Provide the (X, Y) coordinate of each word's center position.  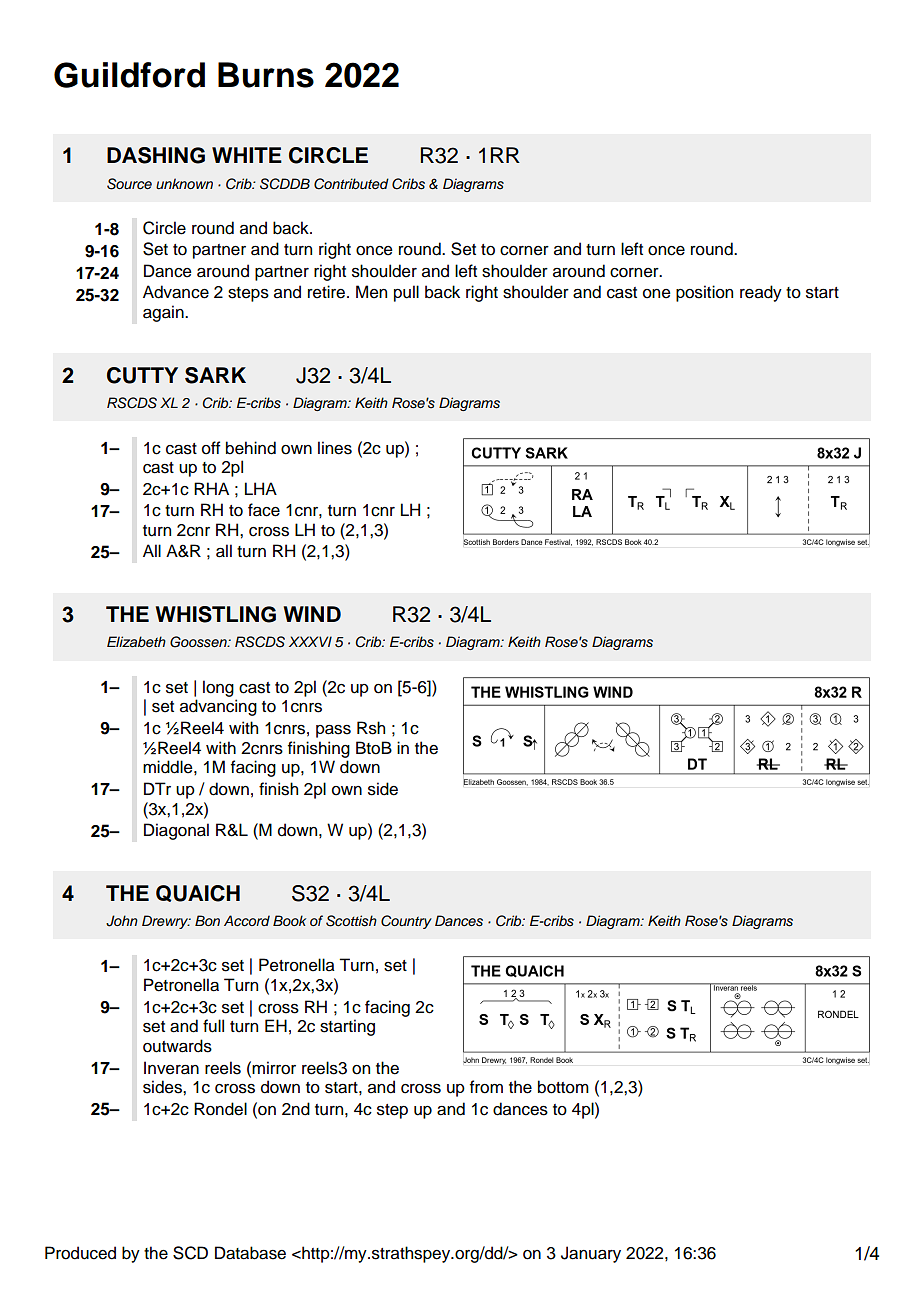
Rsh (371, 728)
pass (333, 731)
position (704, 293)
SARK (215, 375)
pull (406, 293)
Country (406, 922)
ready (761, 293)
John (122, 921)
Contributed (351, 184)
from (486, 1087)
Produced (80, 1253)
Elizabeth (136, 641)
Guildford (129, 75)
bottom (563, 1087)
